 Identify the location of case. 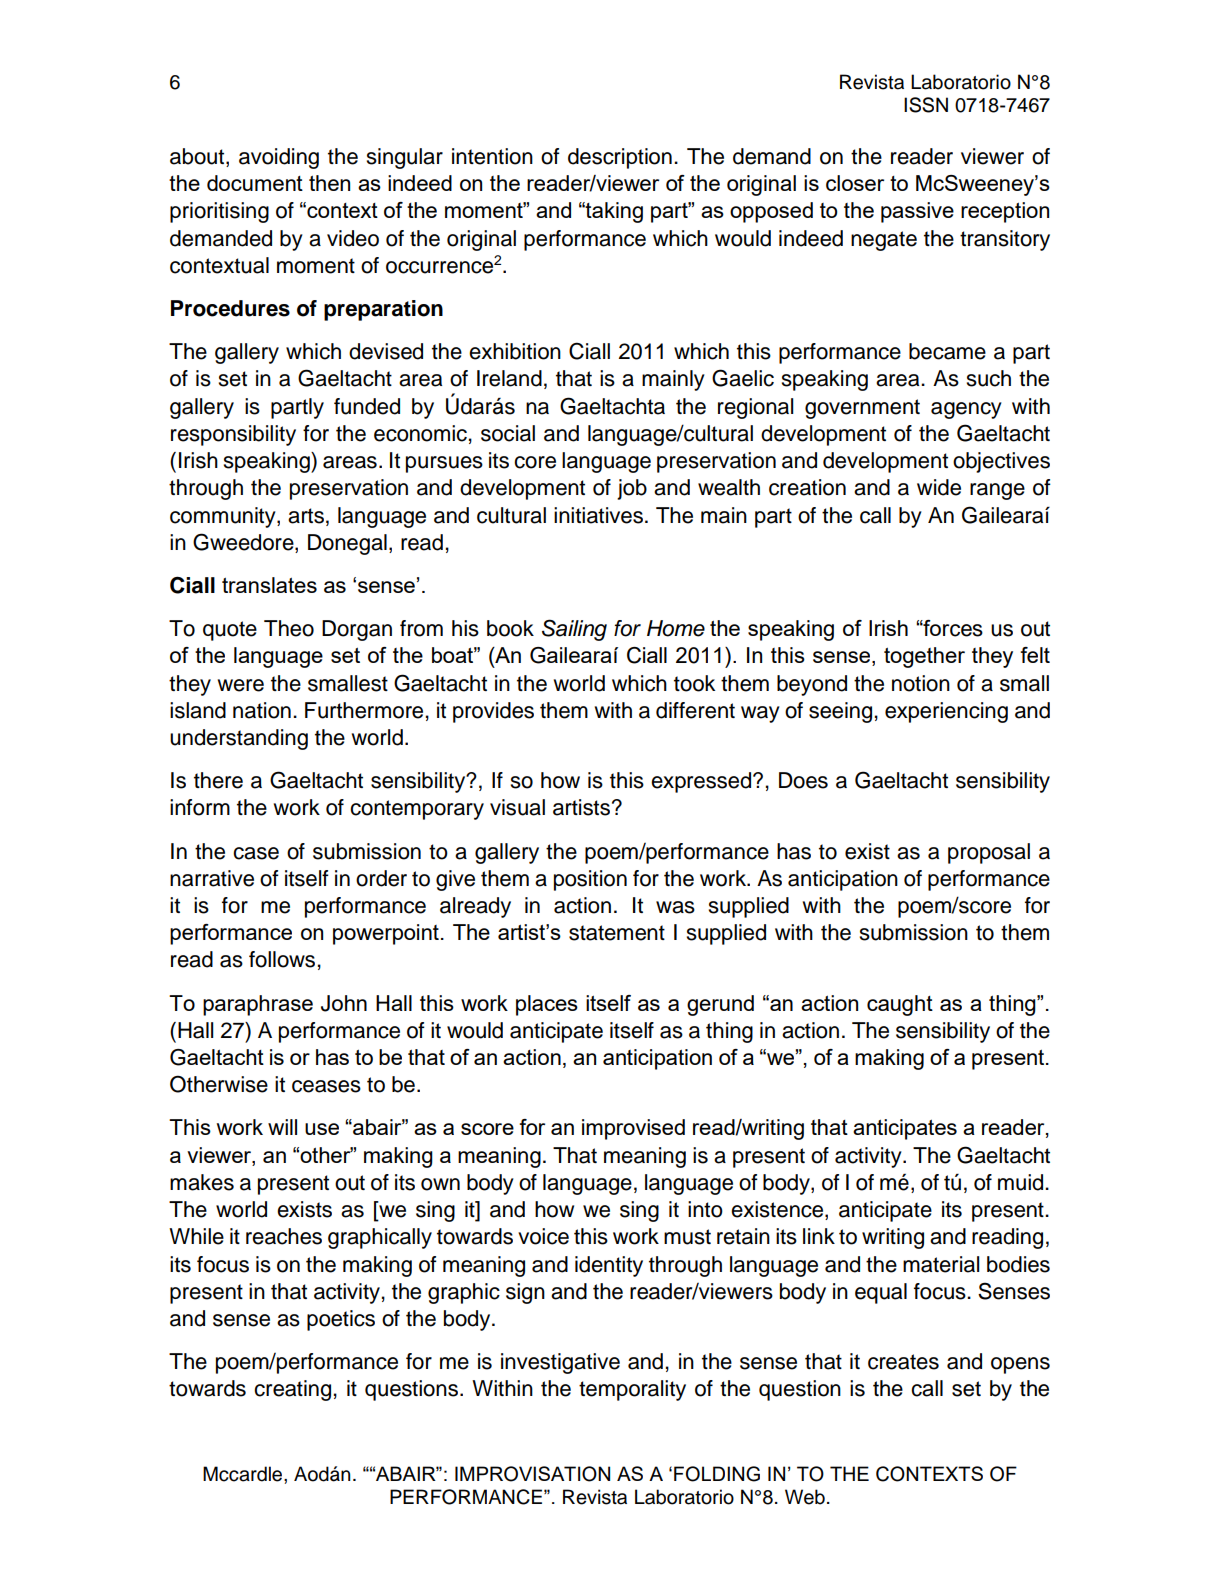
(256, 853).
